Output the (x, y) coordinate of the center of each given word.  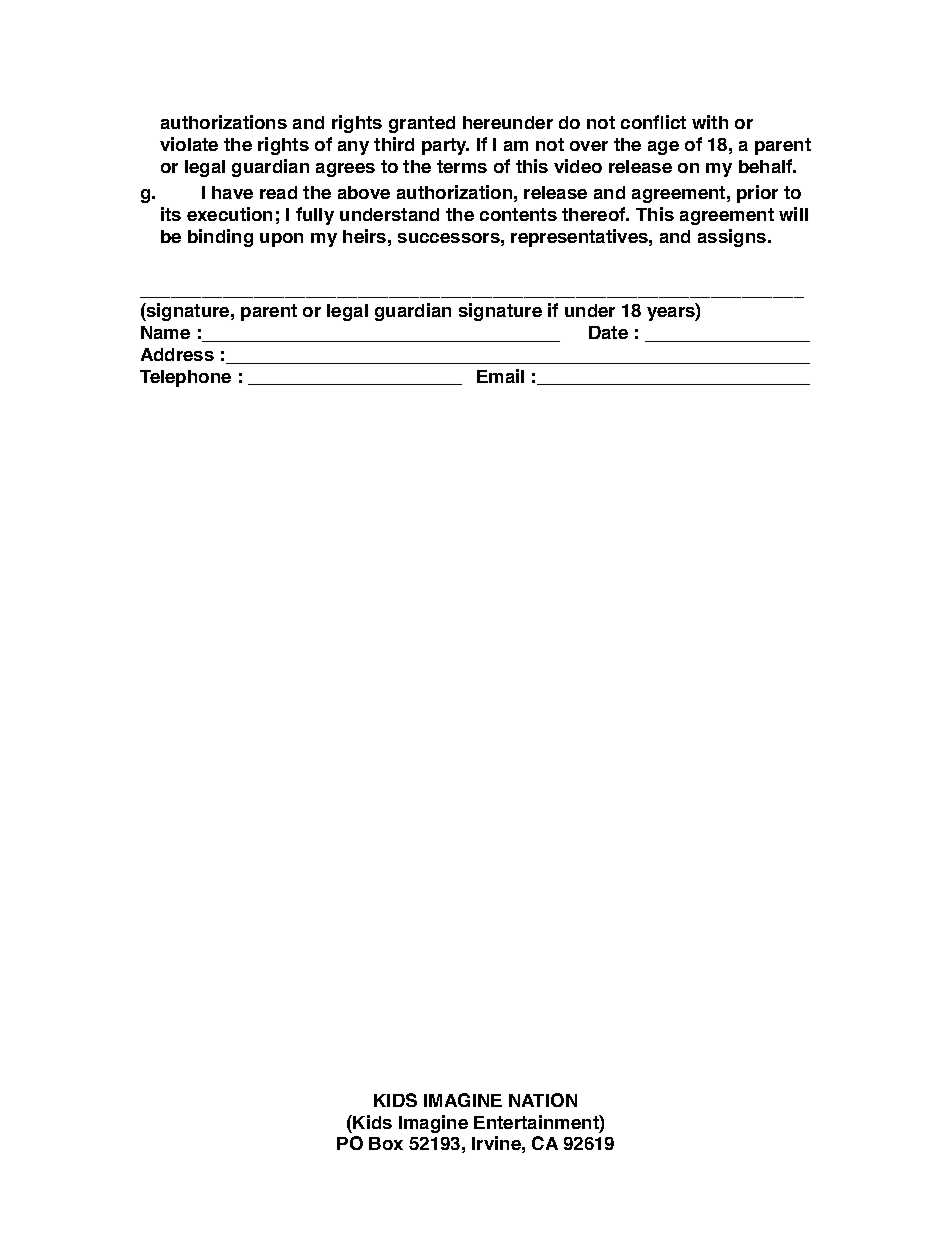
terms (462, 166)
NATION (543, 1100)
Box (386, 1143)
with (710, 122)
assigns (733, 238)
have (232, 192)
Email (500, 376)
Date (608, 332)
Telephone (185, 378)
